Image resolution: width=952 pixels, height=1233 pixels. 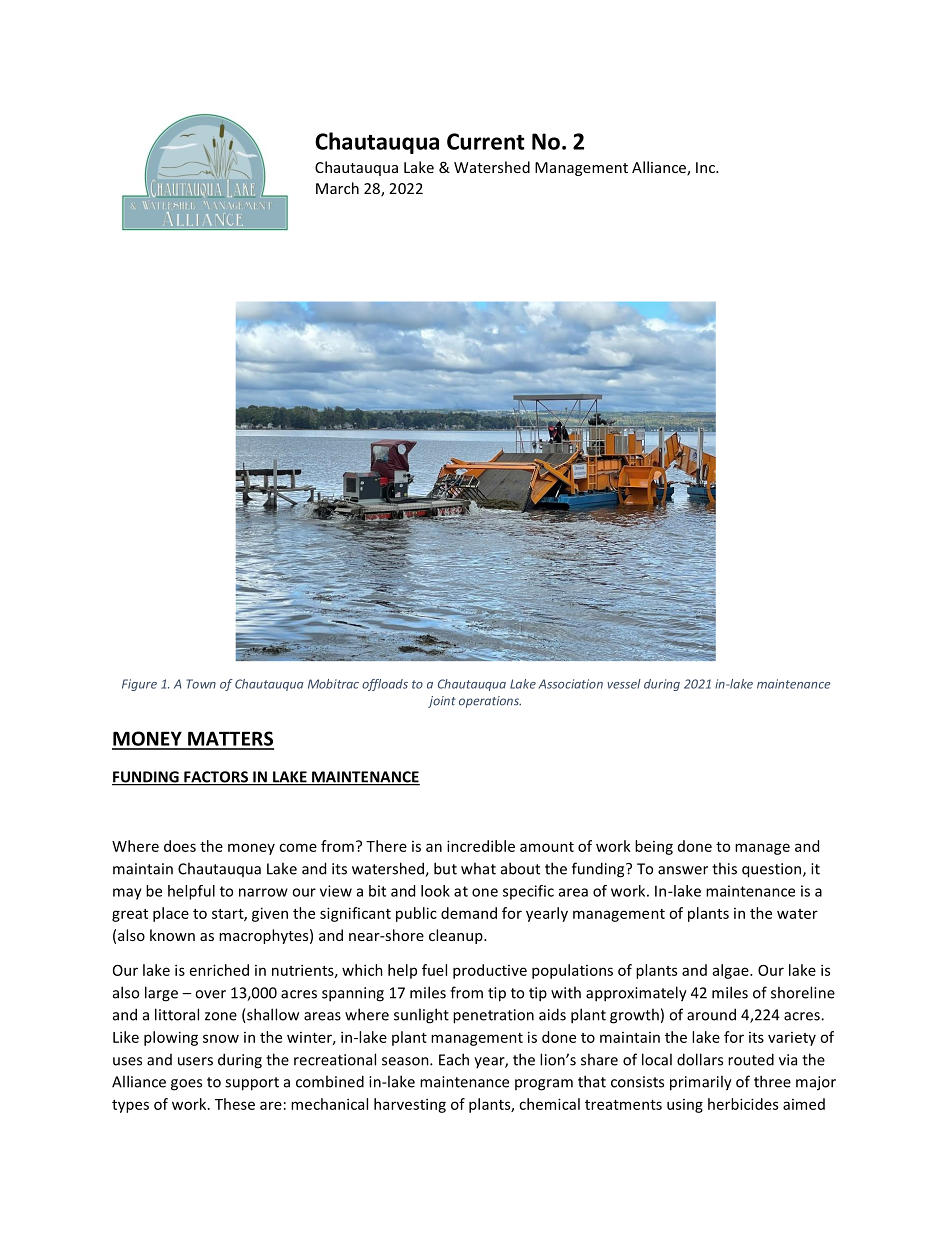 I want to click on Figure, so click(x=139, y=685).
